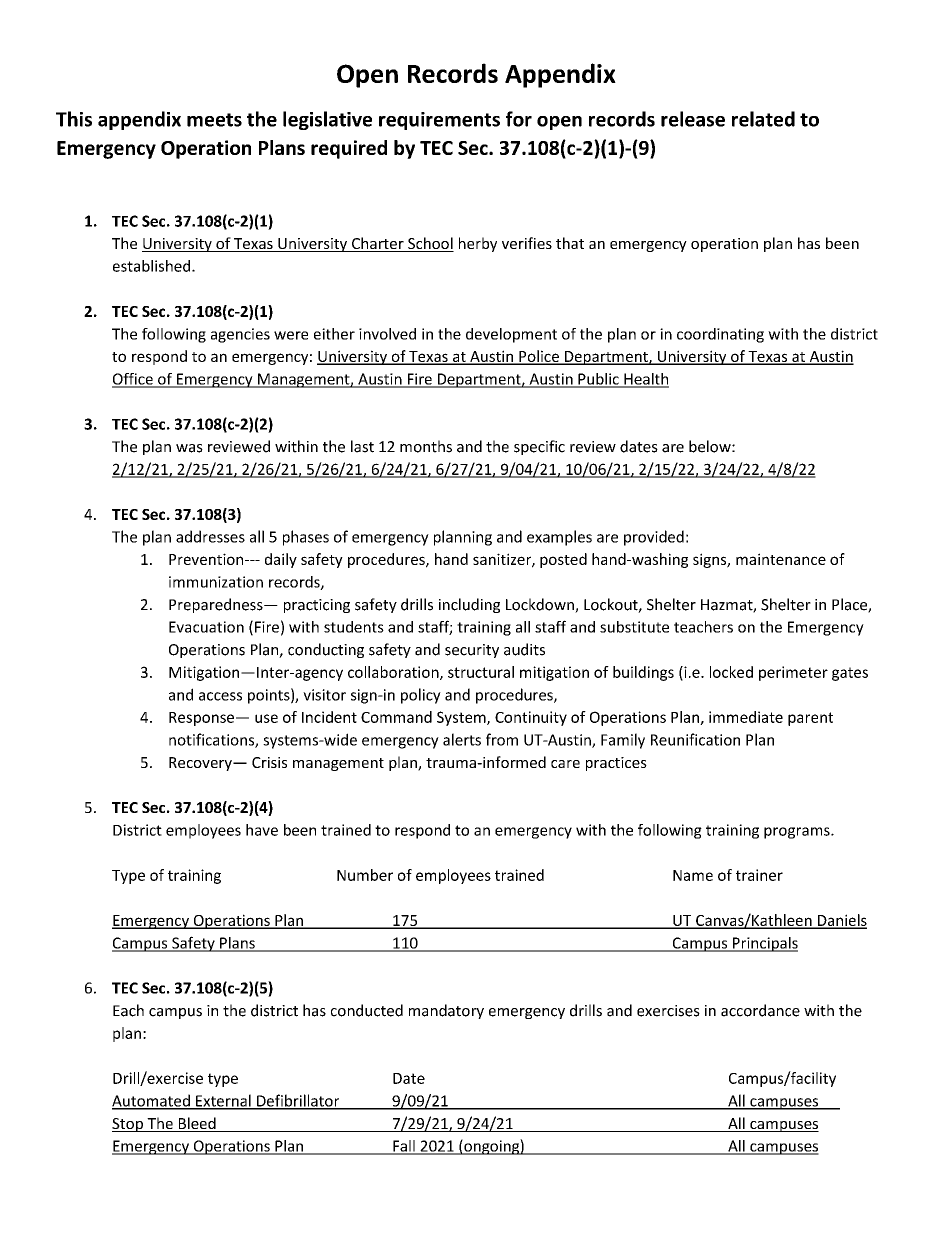 This image has height=1233, width=952. What do you see at coordinates (439, 121) in the image?
I see `requirements` at bounding box center [439, 121].
